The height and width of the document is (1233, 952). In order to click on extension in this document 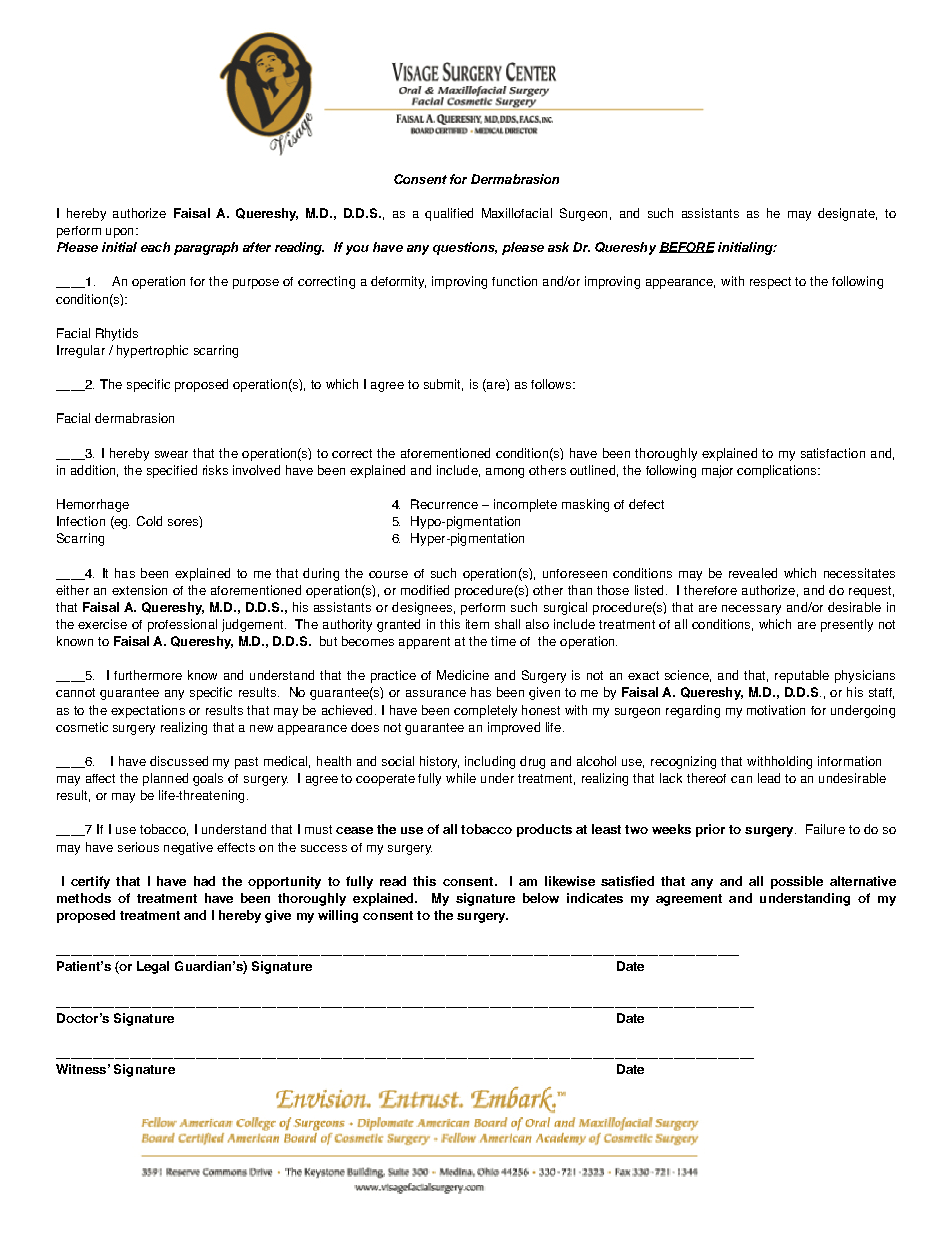, I will do `click(139, 590)`.
